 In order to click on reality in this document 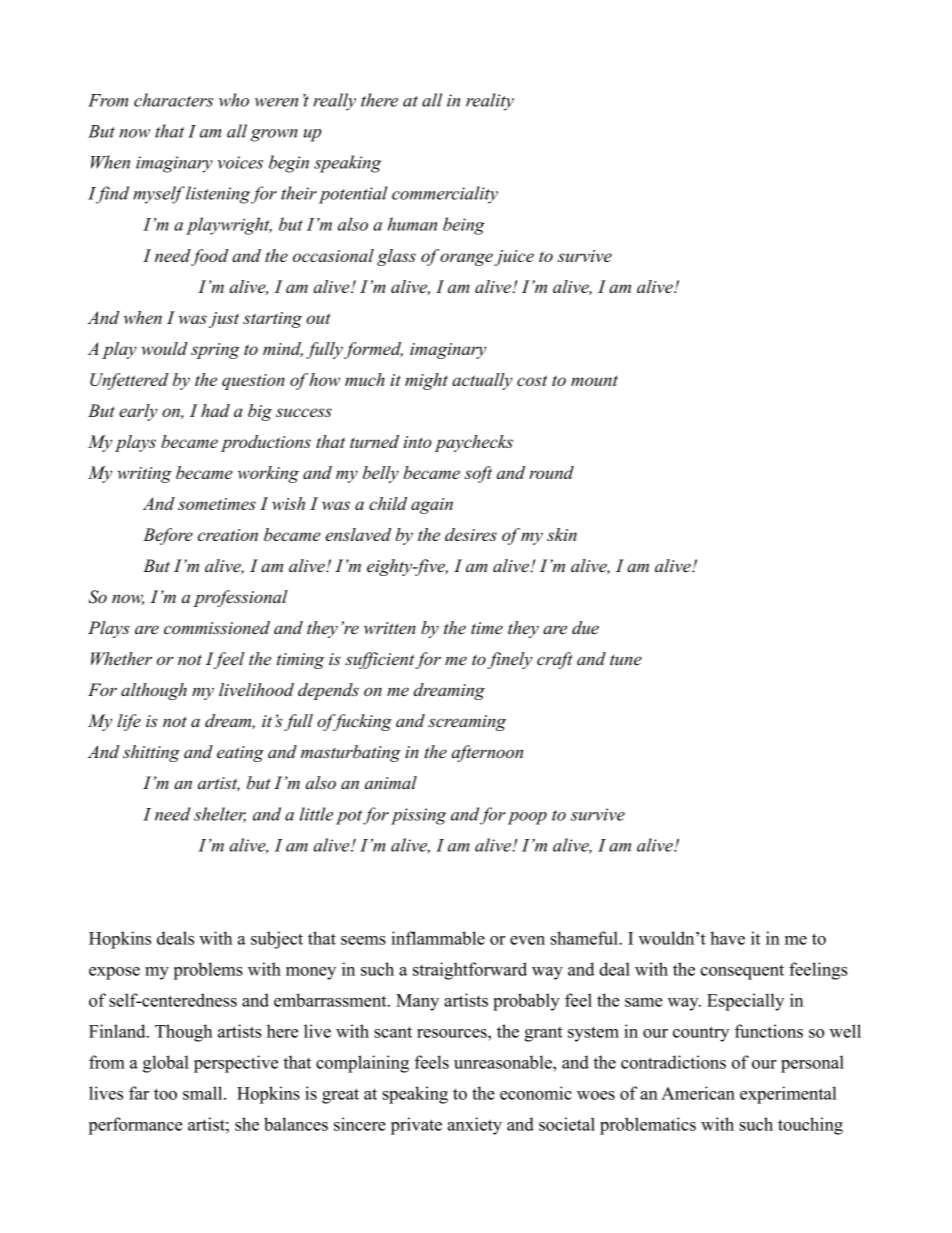, I will do `click(490, 102)`.
